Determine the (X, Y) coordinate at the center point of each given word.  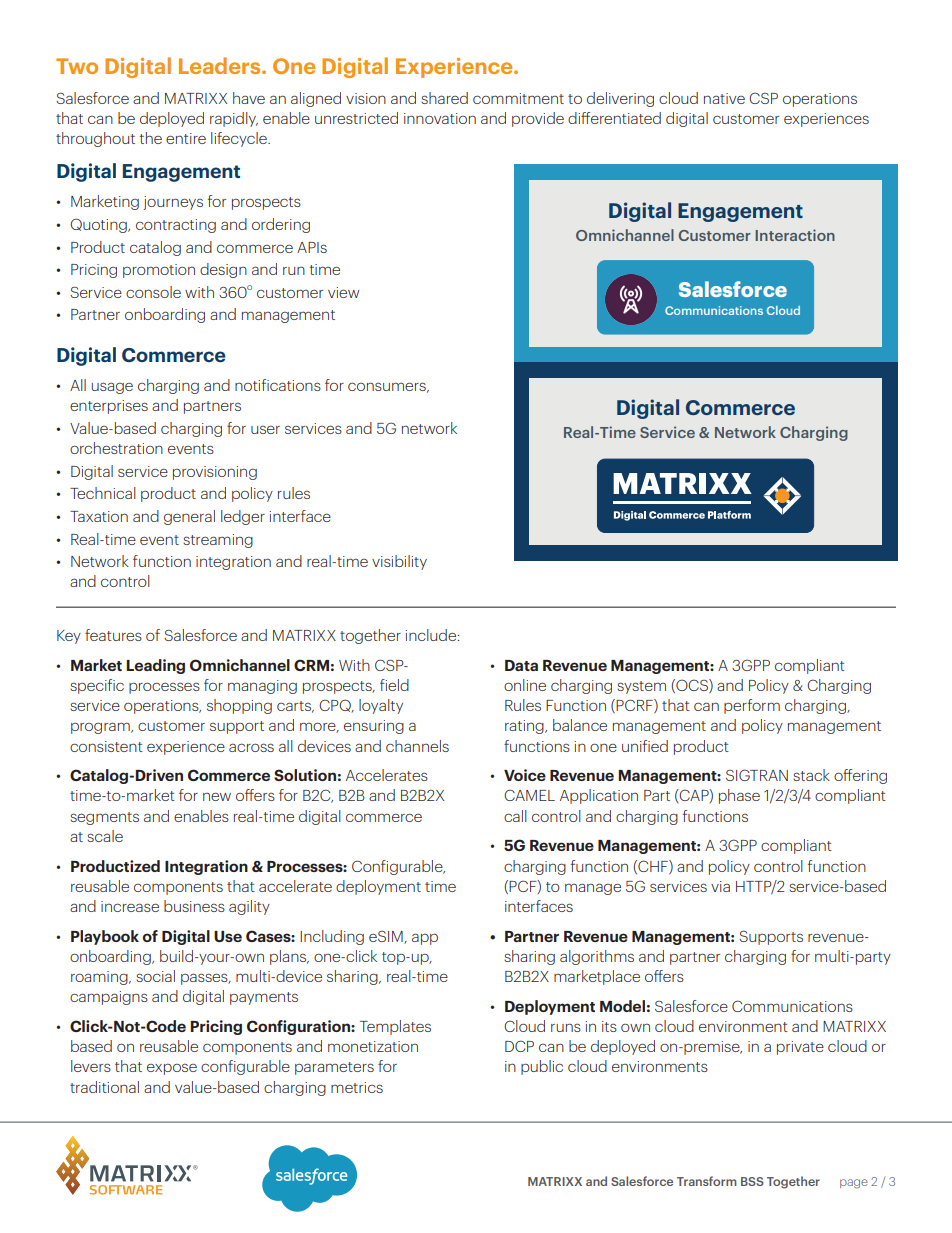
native (724, 98)
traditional (104, 1087)
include (432, 635)
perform (752, 706)
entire (186, 138)
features (113, 635)
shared (444, 98)
